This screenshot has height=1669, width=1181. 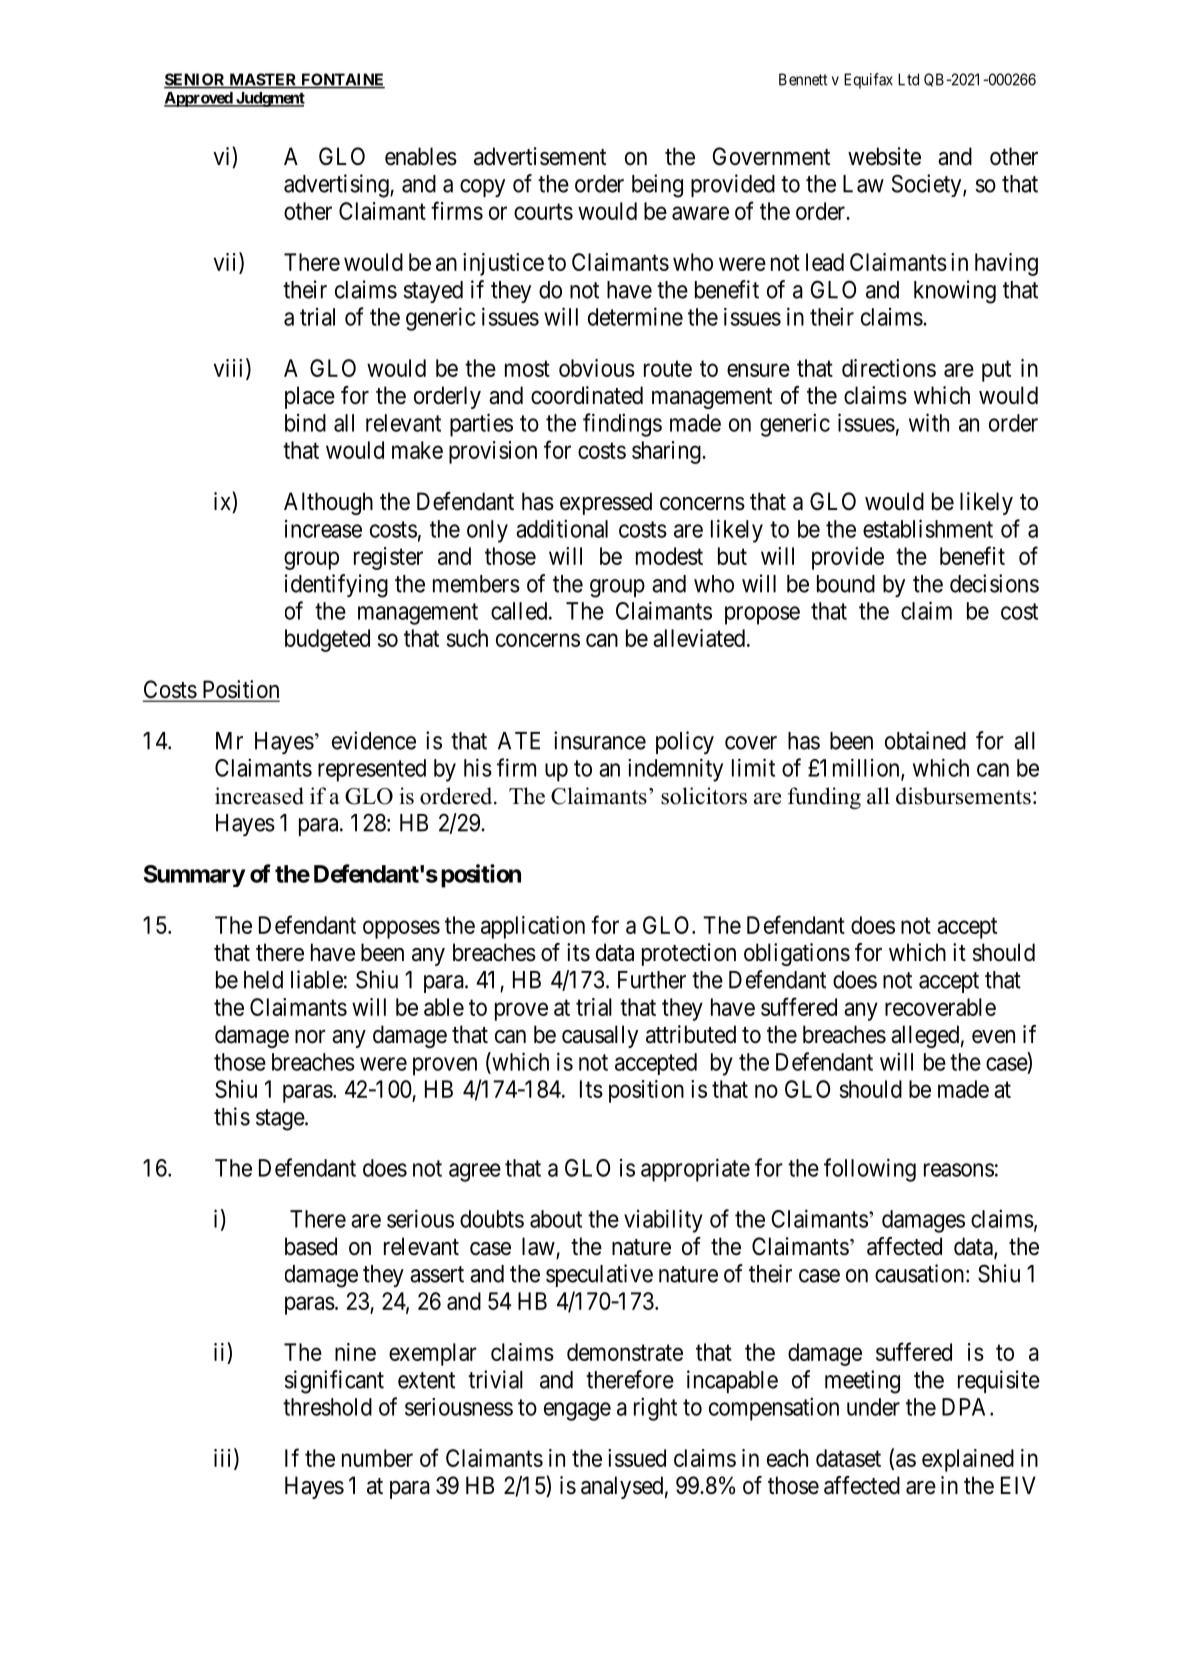 I want to click on threshold, so click(x=327, y=1407).
